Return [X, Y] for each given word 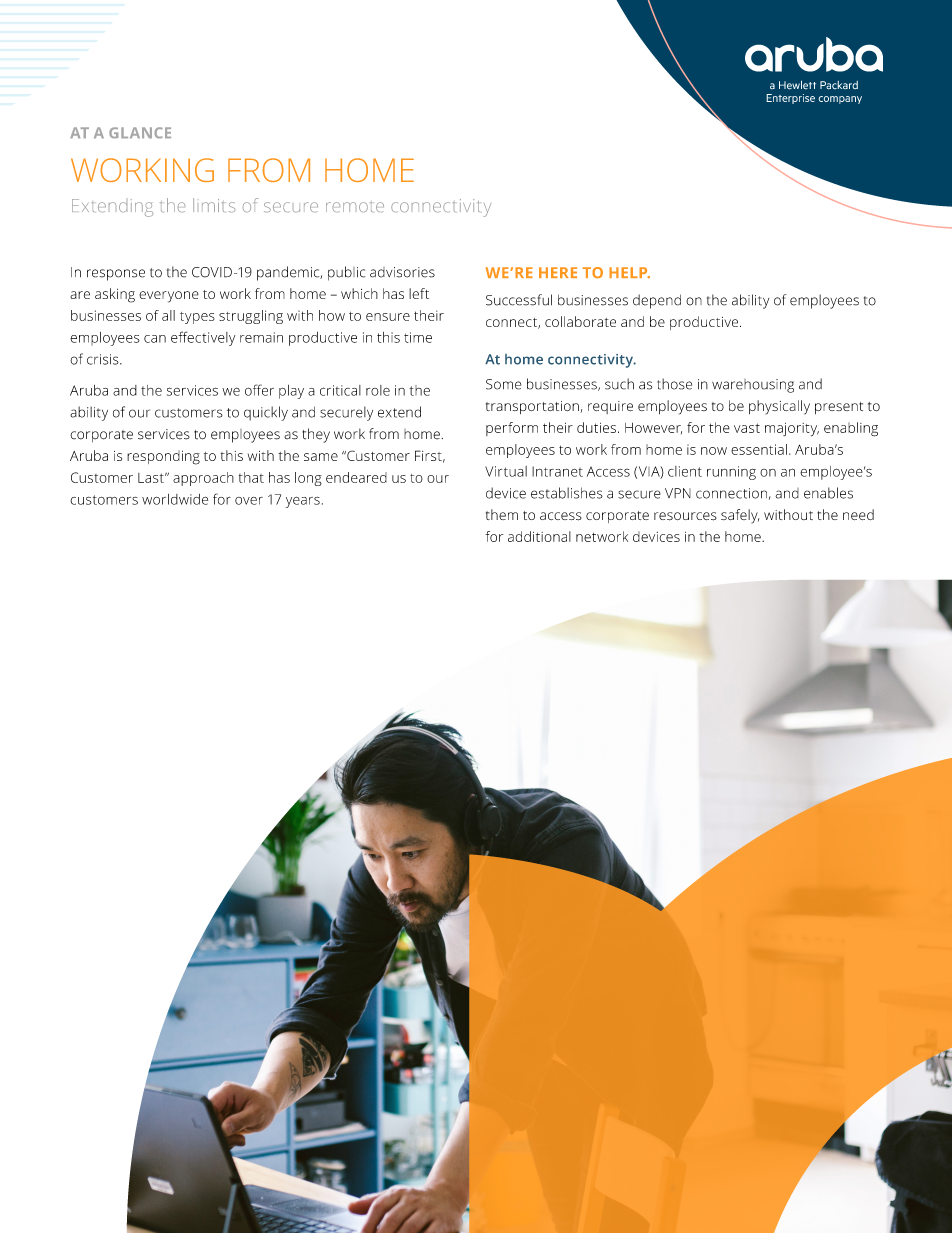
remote [355, 207]
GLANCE [140, 132]
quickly [266, 413]
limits [214, 205]
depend [657, 301]
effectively [203, 338]
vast [747, 428]
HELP [629, 272]
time [418, 337]
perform [512, 429]
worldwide [175, 499]
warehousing [753, 386]
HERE [558, 272]
